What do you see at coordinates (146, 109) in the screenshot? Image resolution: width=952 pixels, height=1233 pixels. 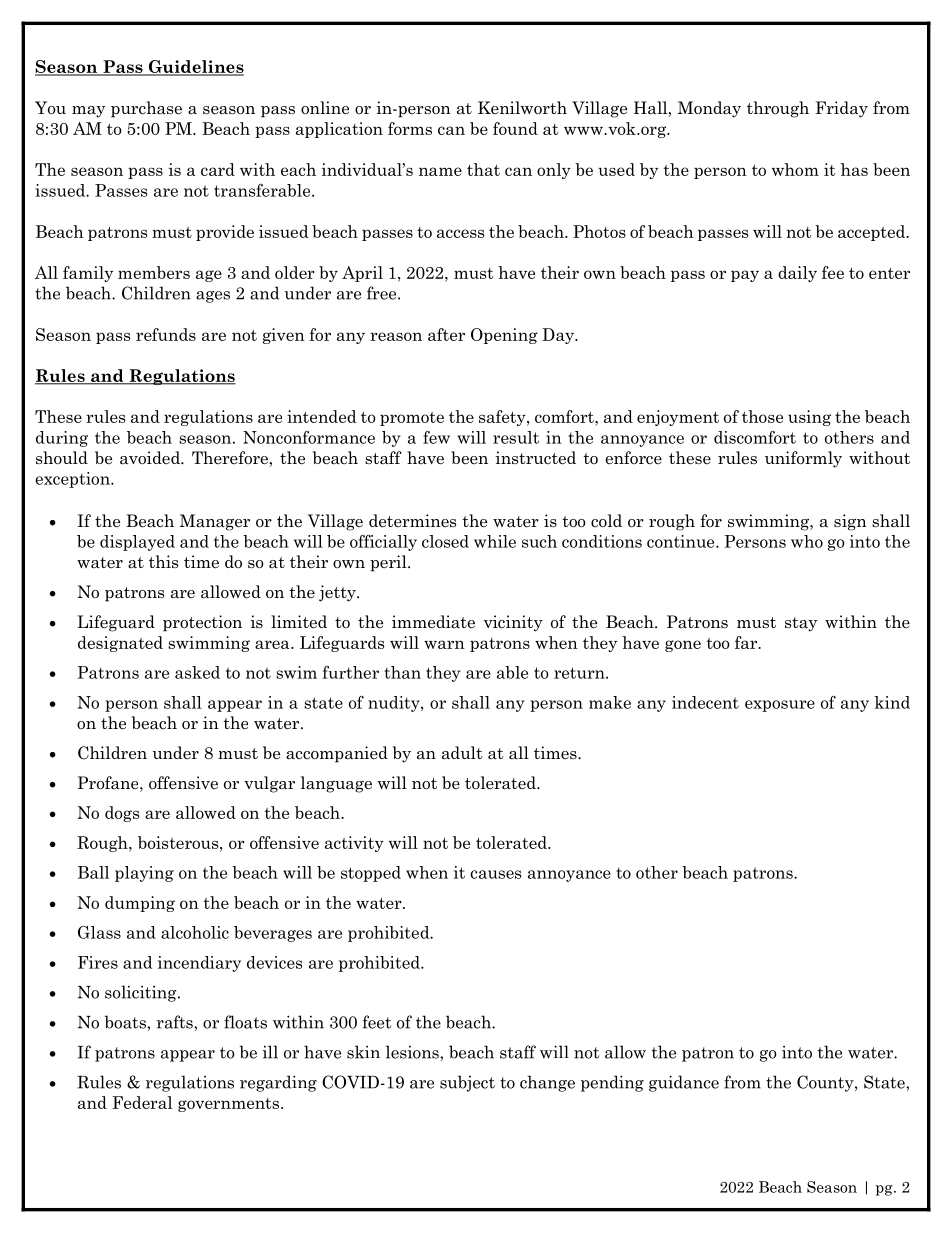 I see `purchase` at bounding box center [146, 109].
